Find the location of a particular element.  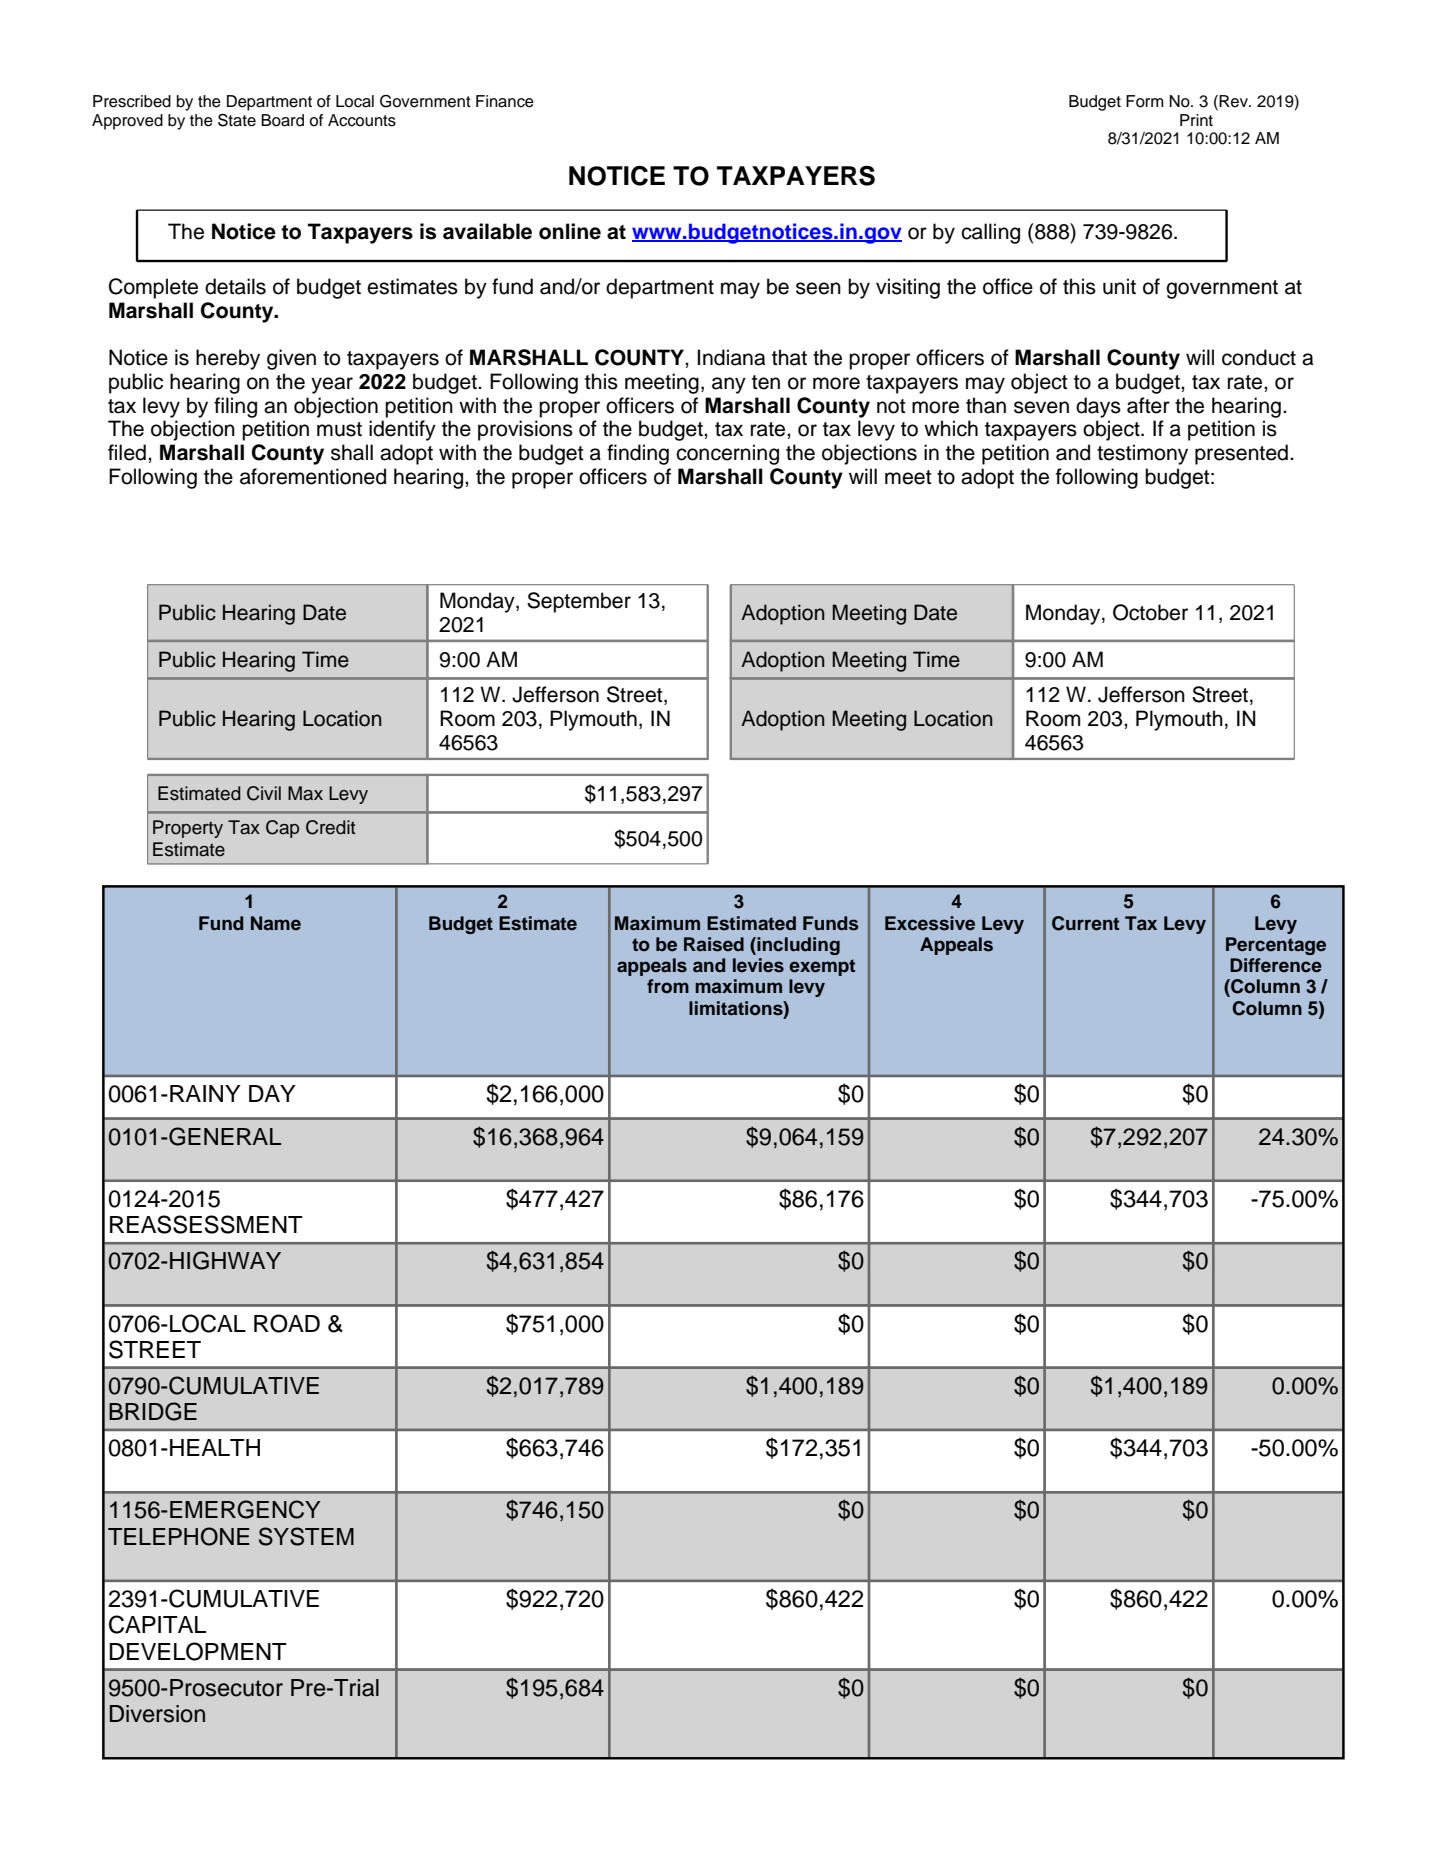

SYSTEM is located at coordinates (306, 1536).
